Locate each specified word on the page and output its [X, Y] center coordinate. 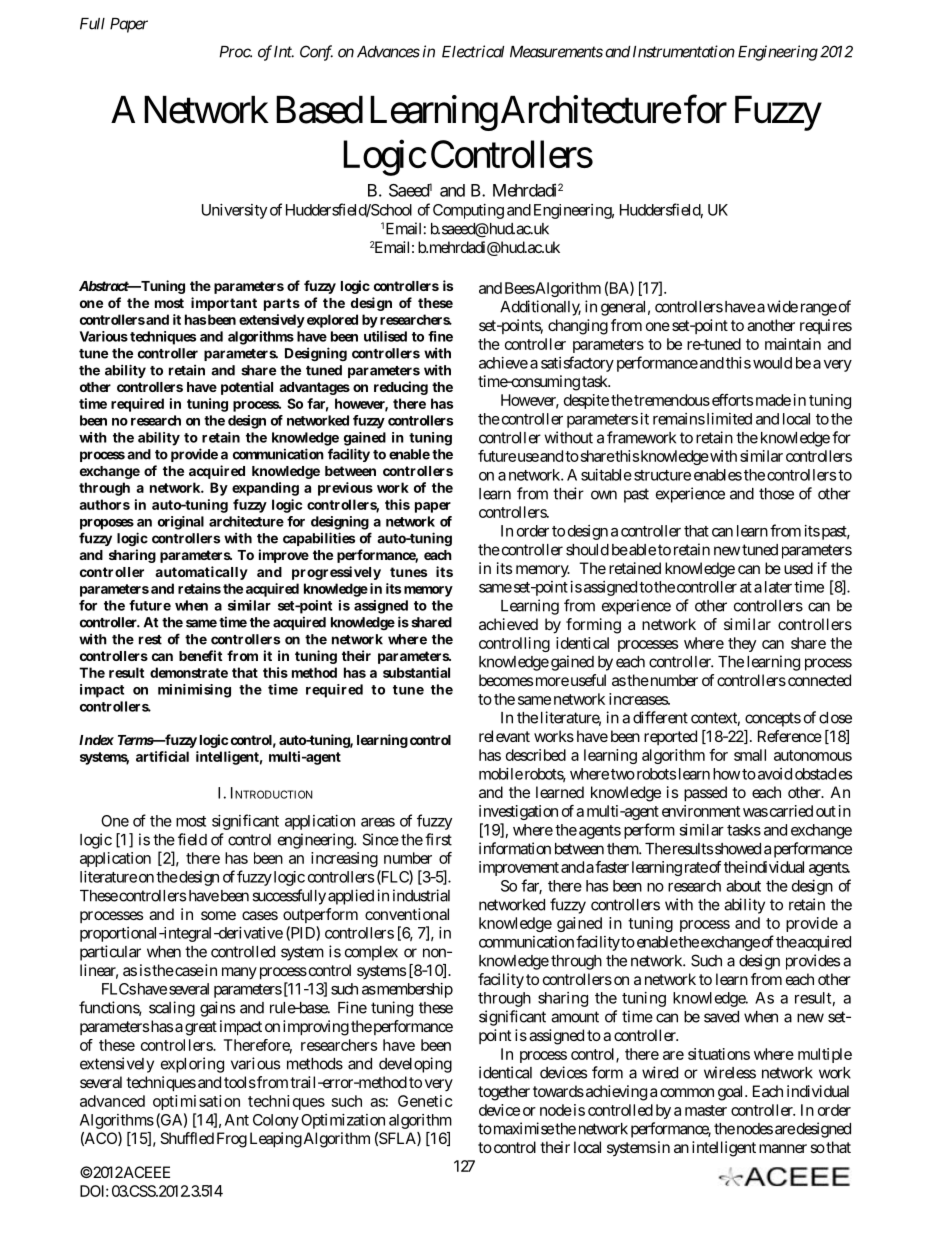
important [224, 304]
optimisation [196, 1102]
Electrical [473, 51]
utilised [385, 336]
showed [738, 849]
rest [150, 640]
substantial [416, 672]
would [772, 363]
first [438, 839]
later [778, 587]
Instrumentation [682, 51]
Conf [316, 53]
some [218, 915]
